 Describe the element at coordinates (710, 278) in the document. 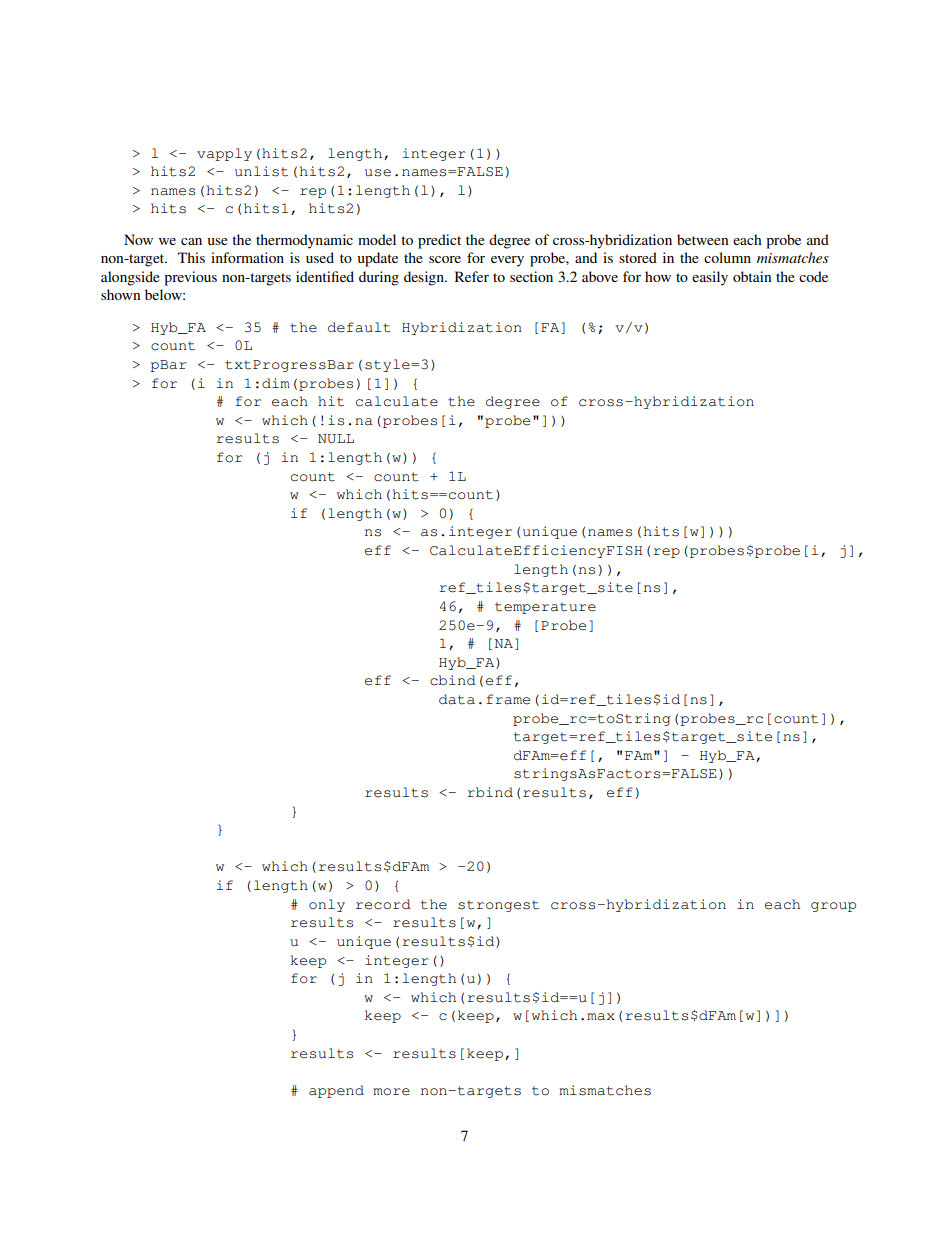

I see `easily` at that location.
